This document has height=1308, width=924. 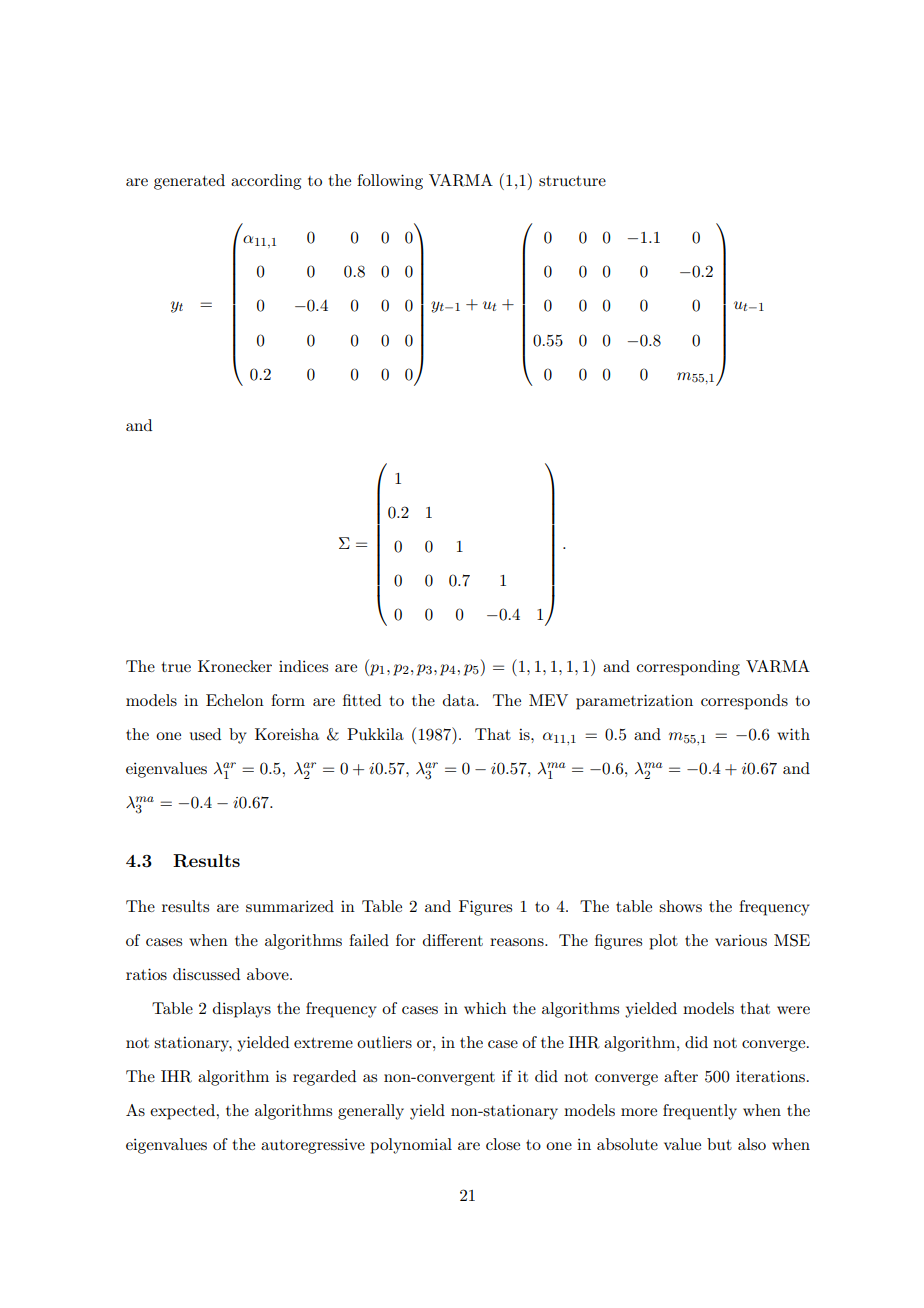 I want to click on structure, so click(x=572, y=181).
